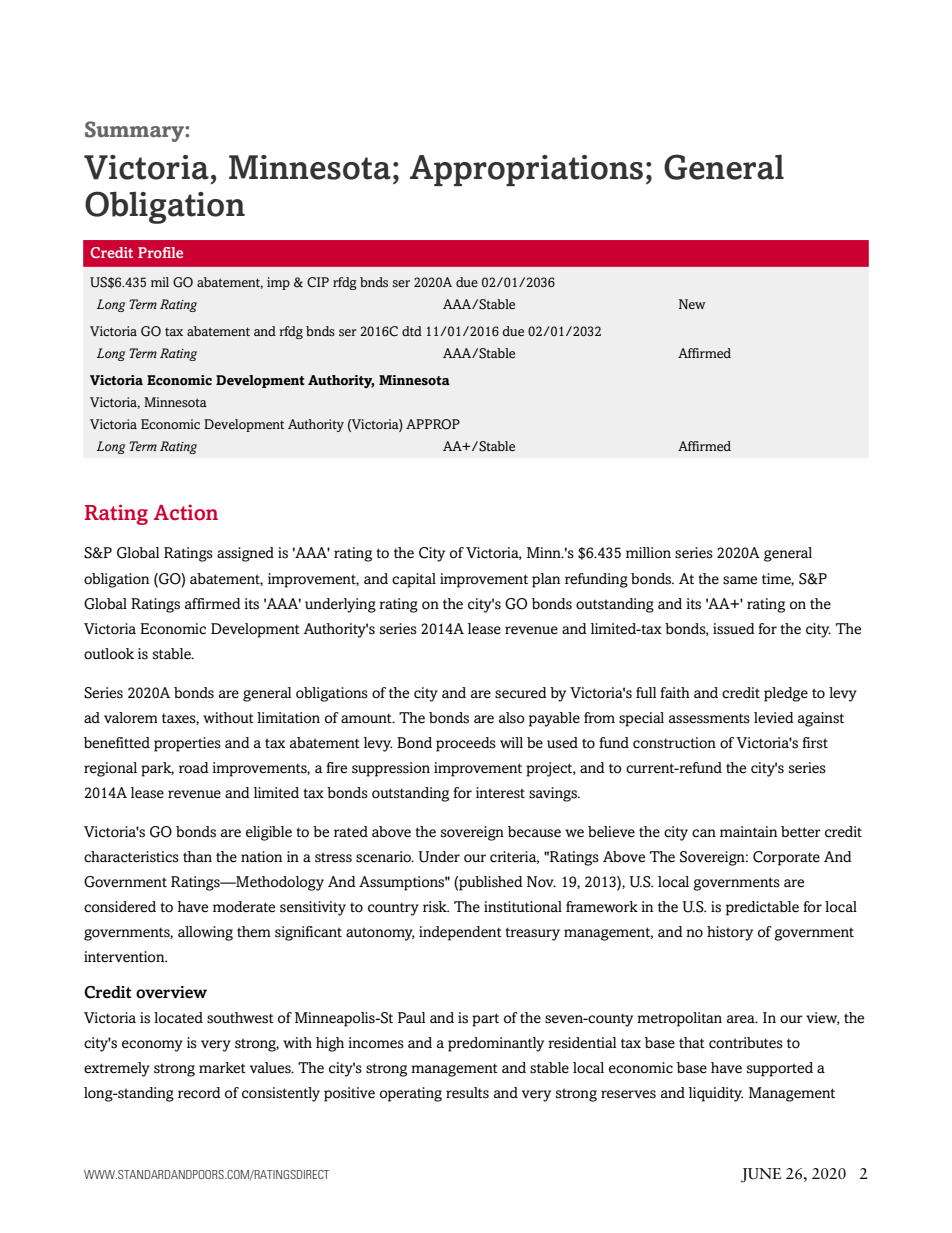  What do you see at coordinates (460, 933) in the screenshot?
I see `independent` at bounding box center [460, 933].
